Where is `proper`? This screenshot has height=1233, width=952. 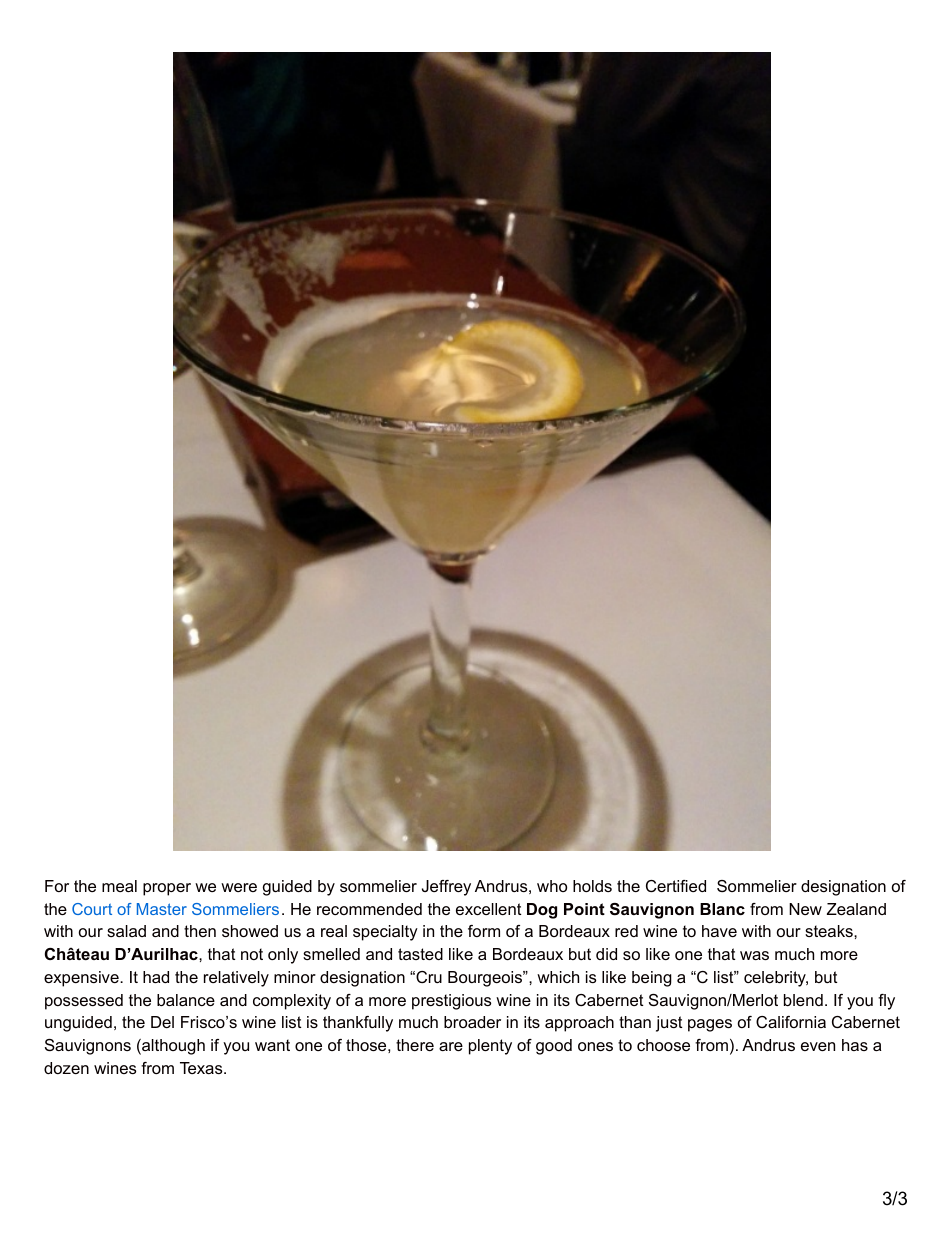 proper is located at coordinates (167, 889).
